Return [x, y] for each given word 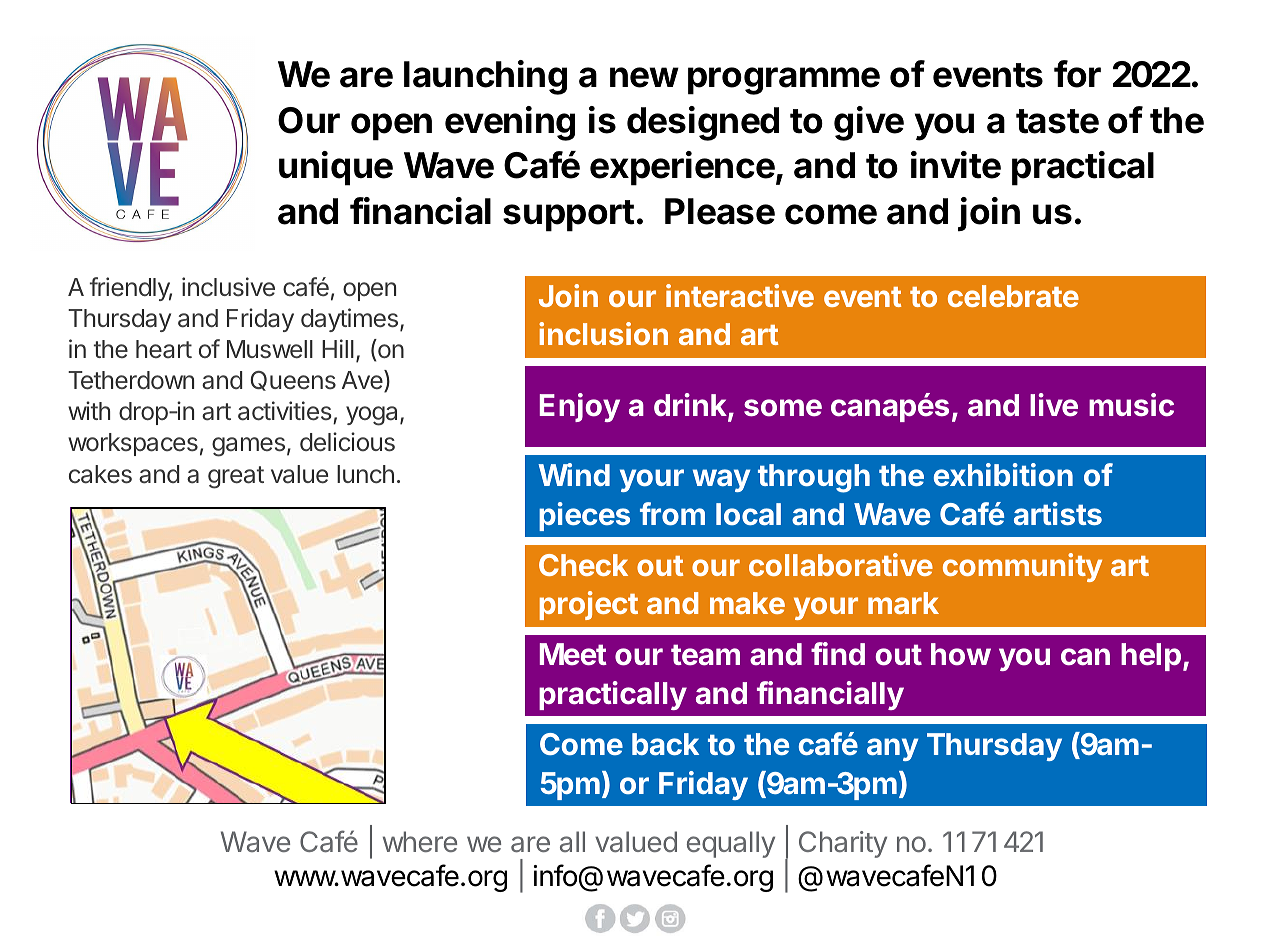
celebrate [1013, 296]
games [248, 447]
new [644, 77]
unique [336, 168]
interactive [740, 295]
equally [731, 844]
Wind [574, 474]
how [961, 654]
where [420, 841]
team [705, 655]
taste [1057, 121]
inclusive [228, 287]
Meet [573, 654]
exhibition [1003, 474]
